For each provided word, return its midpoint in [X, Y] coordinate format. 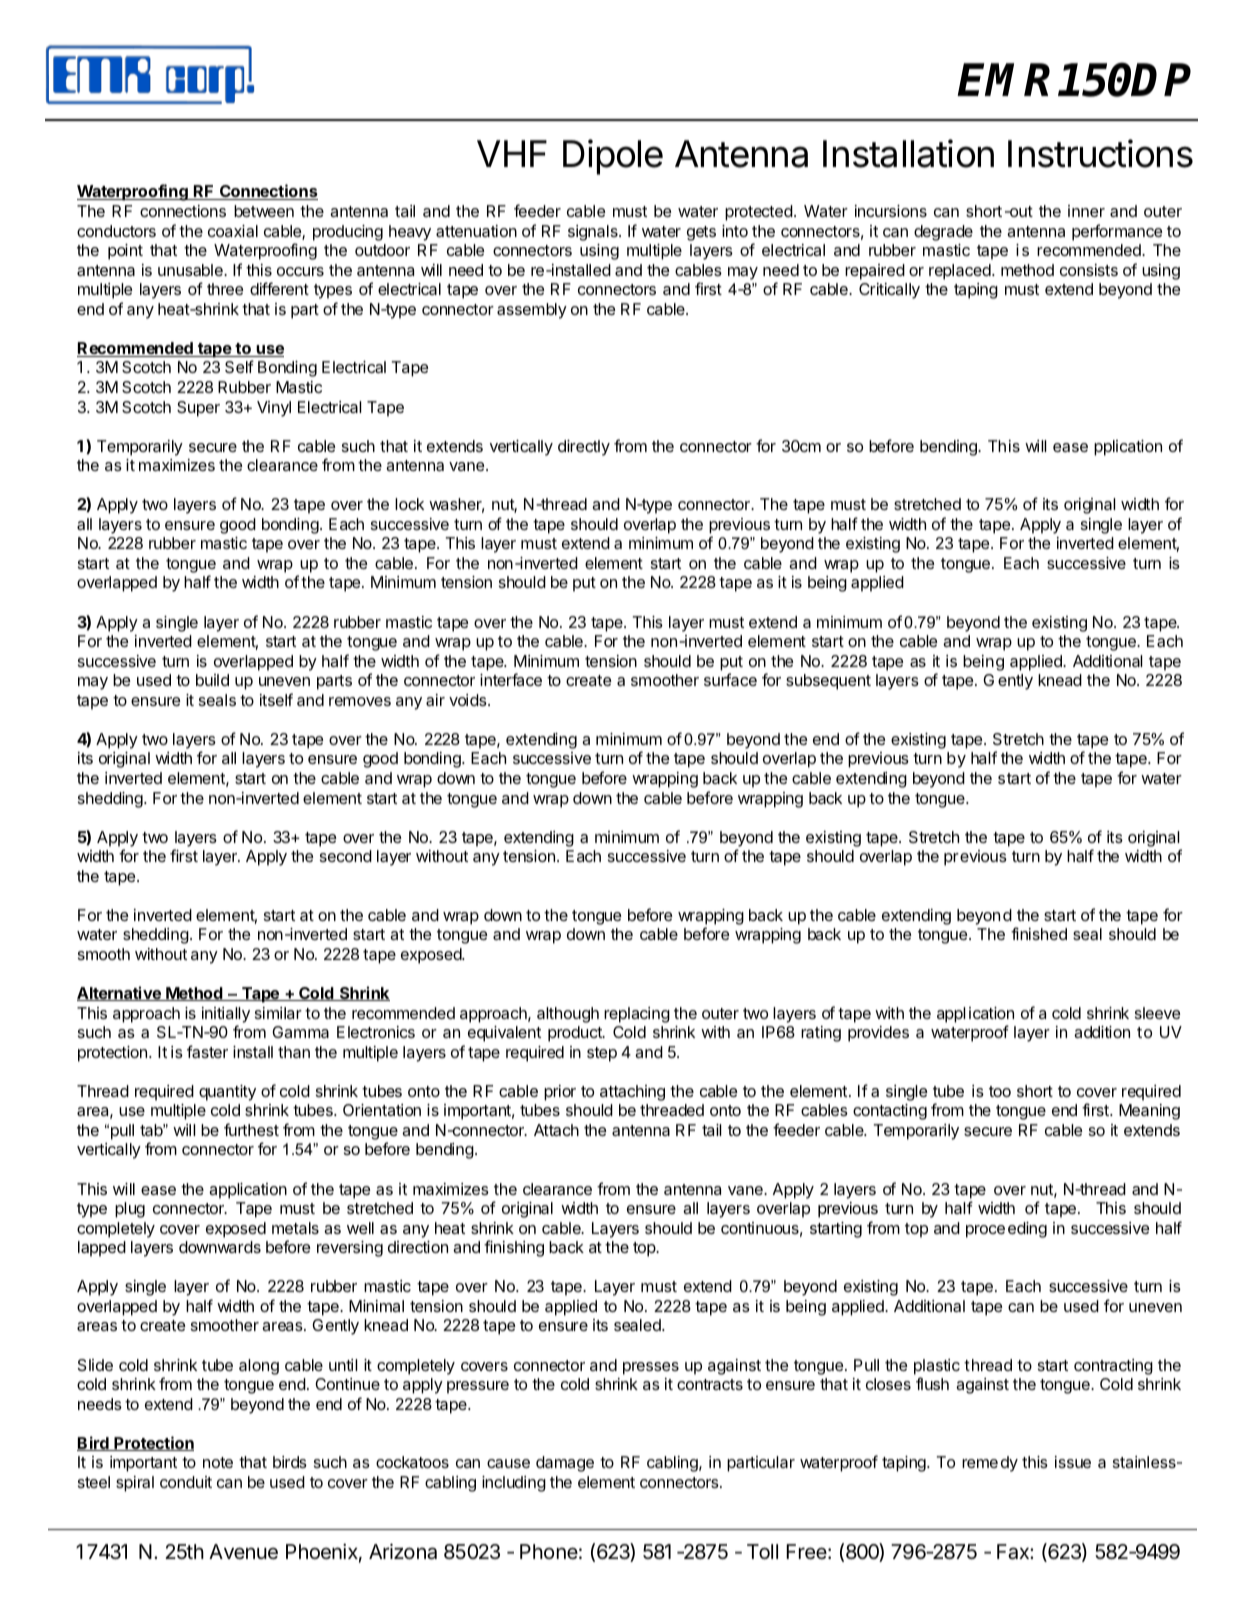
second [346, 856]
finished [1039, 933]
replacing [637, 1015]
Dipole [613, 157]
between [264, 211]
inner [1086, 211]
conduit [186, 1482]
